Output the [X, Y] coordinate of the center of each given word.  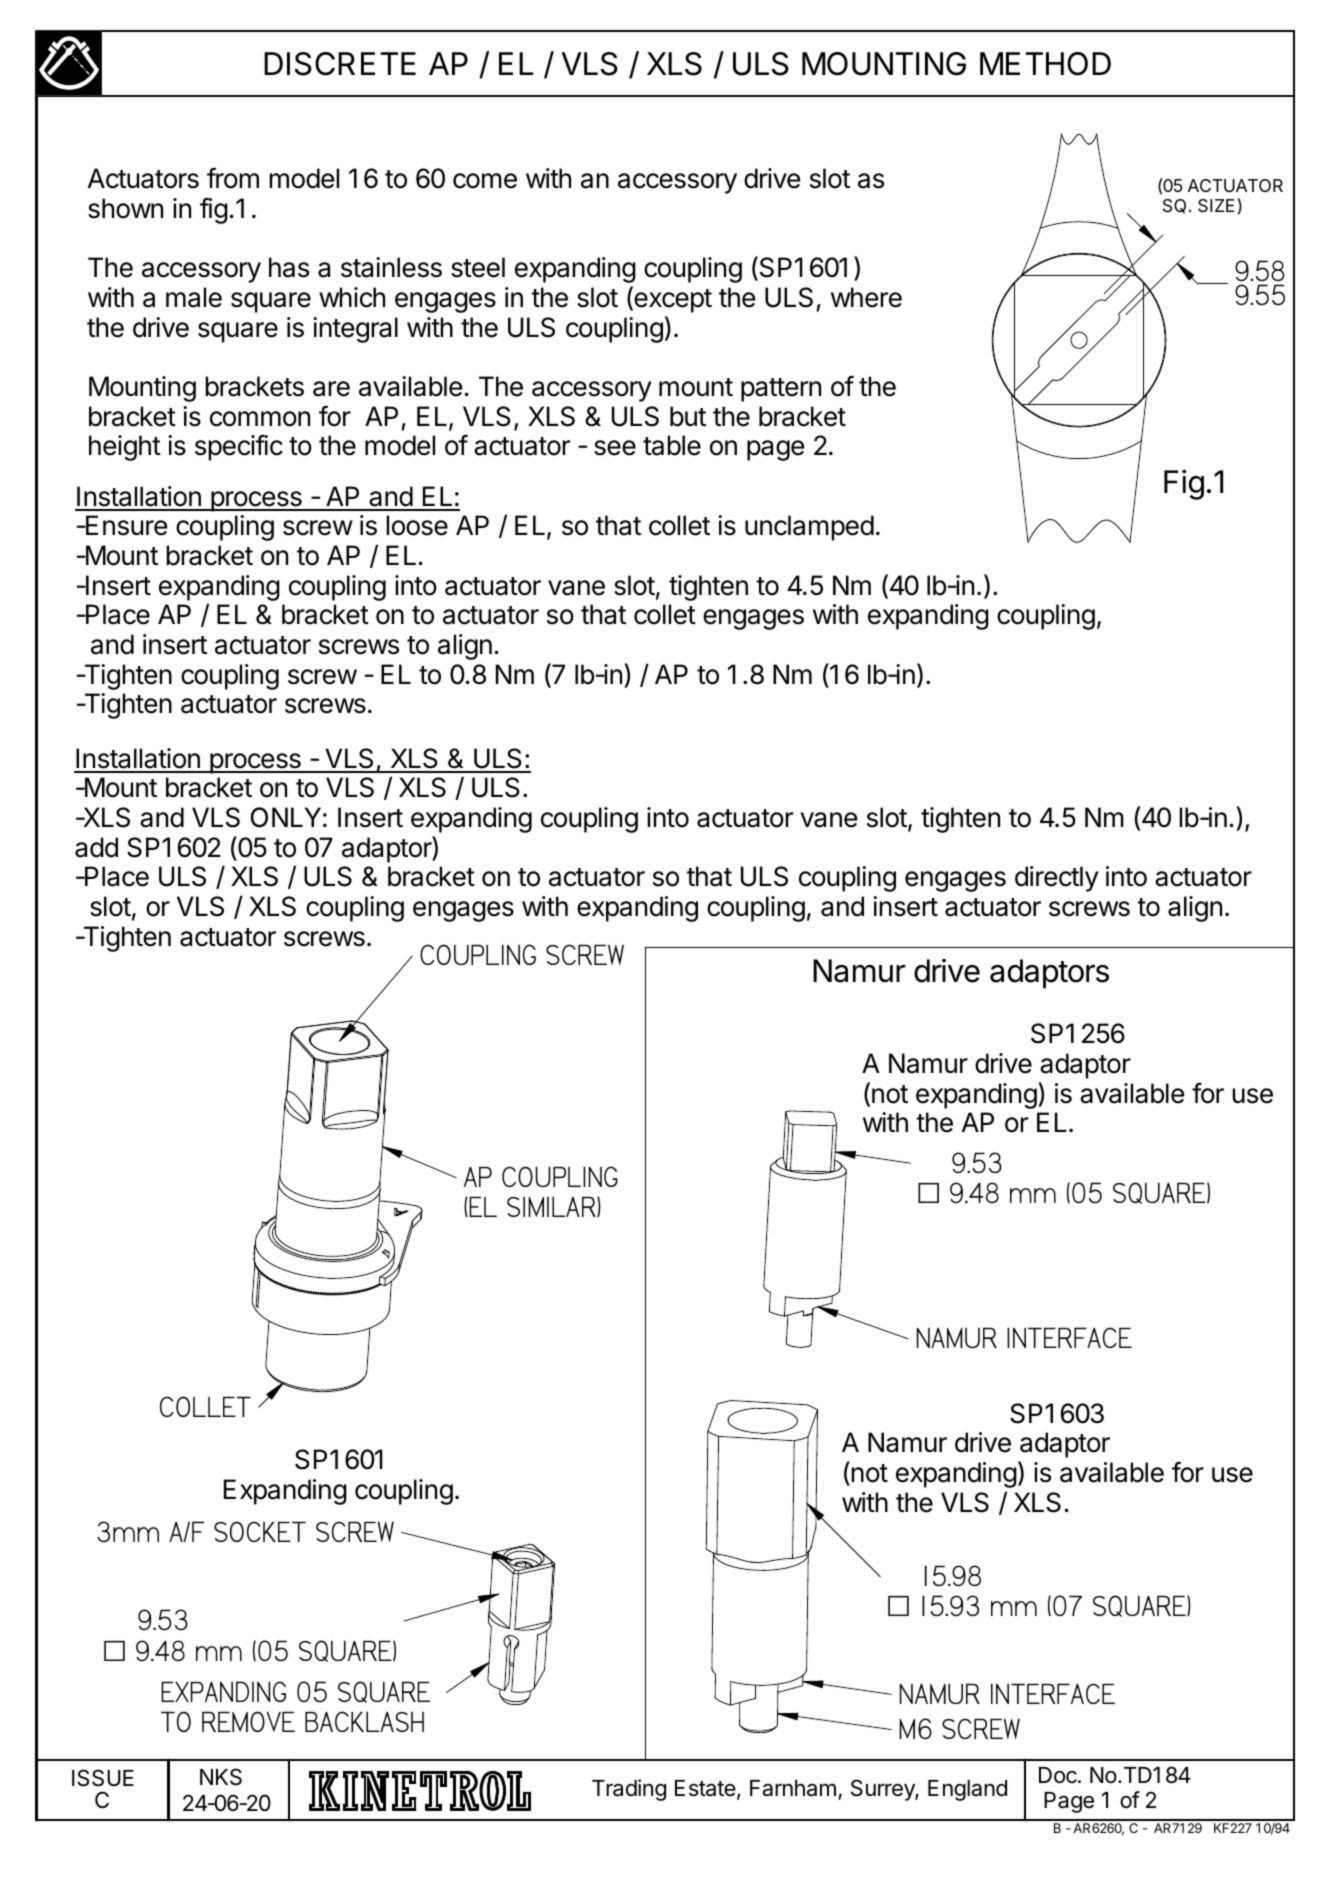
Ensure [125, 525]
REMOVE [248, 1721]
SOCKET [260, 1531]
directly [1057, 879]
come [485, 181]
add [96, 847]
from [233, 178]
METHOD [1045, 64]
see [615, 448]
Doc [1059, 1775]
